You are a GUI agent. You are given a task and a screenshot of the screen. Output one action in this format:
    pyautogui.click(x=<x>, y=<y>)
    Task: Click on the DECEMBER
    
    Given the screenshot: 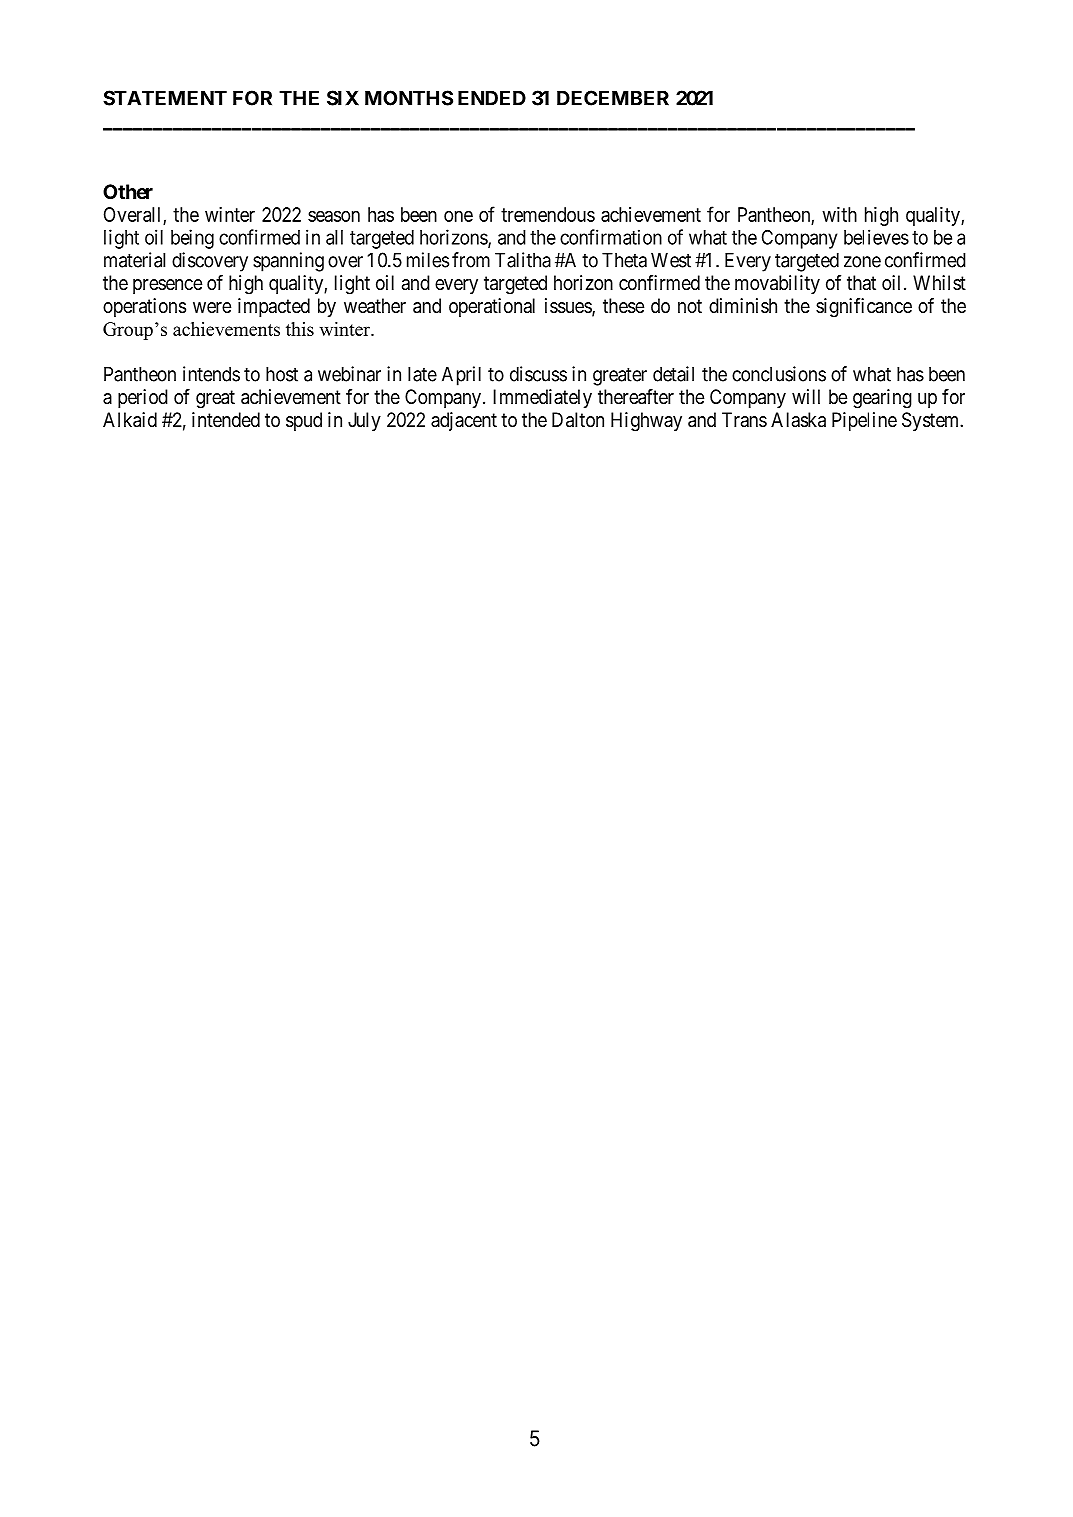 What is the action you would take?
    pyautogui.click(x=613, y=98)
